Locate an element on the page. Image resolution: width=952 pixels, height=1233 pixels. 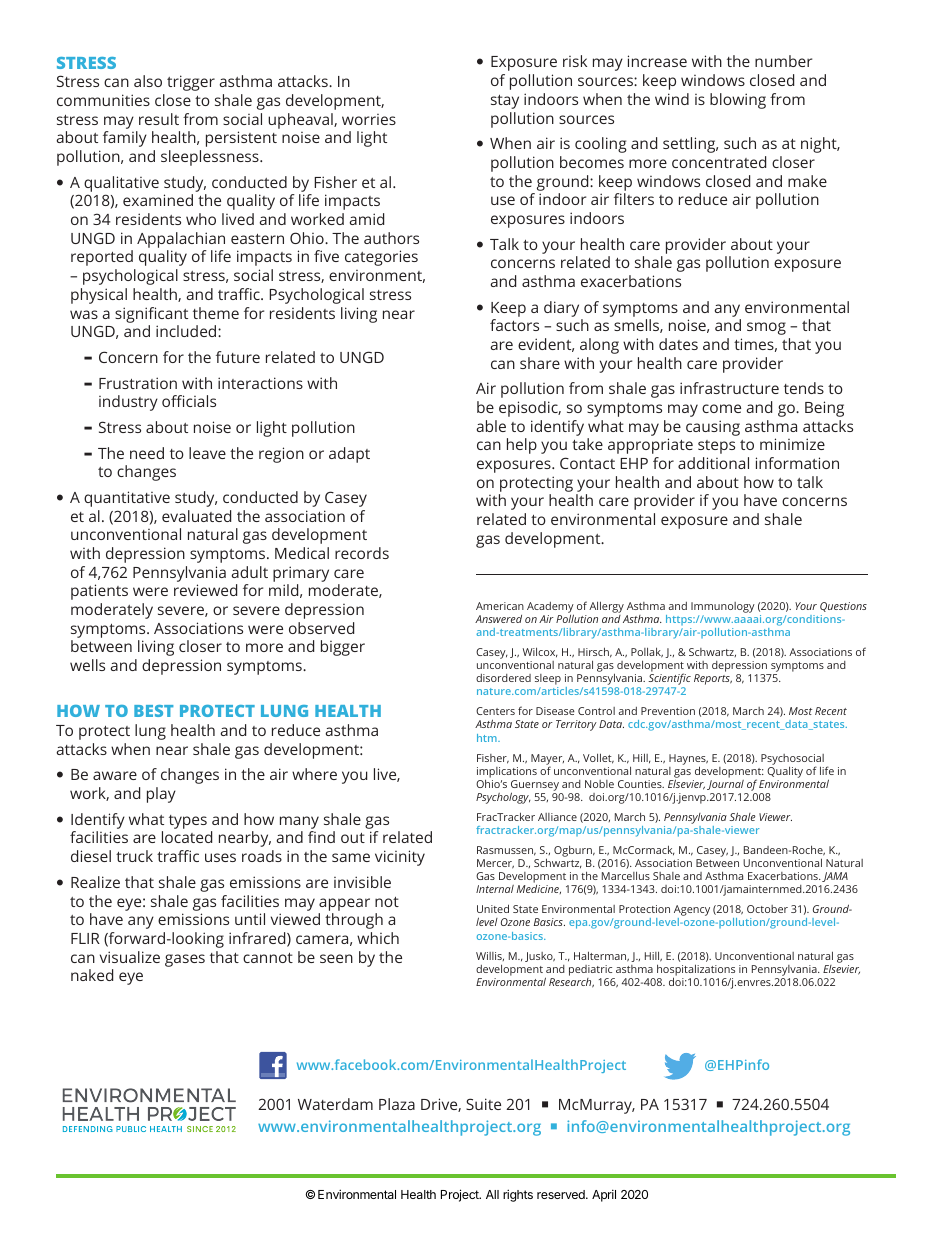
Suite is located at coordinates (483, 1104).
